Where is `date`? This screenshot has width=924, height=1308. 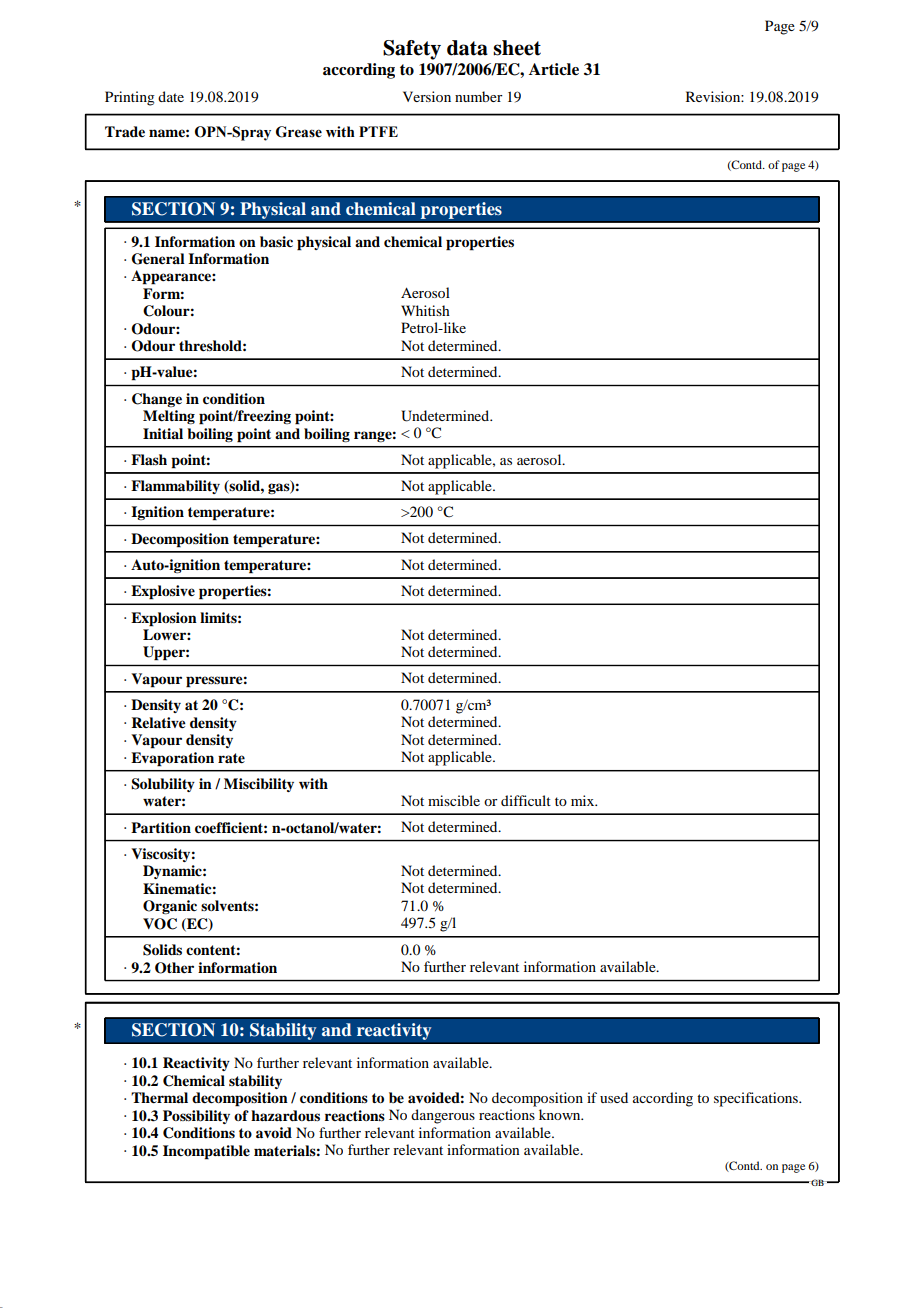
date is located at coordinates (171, 96).
